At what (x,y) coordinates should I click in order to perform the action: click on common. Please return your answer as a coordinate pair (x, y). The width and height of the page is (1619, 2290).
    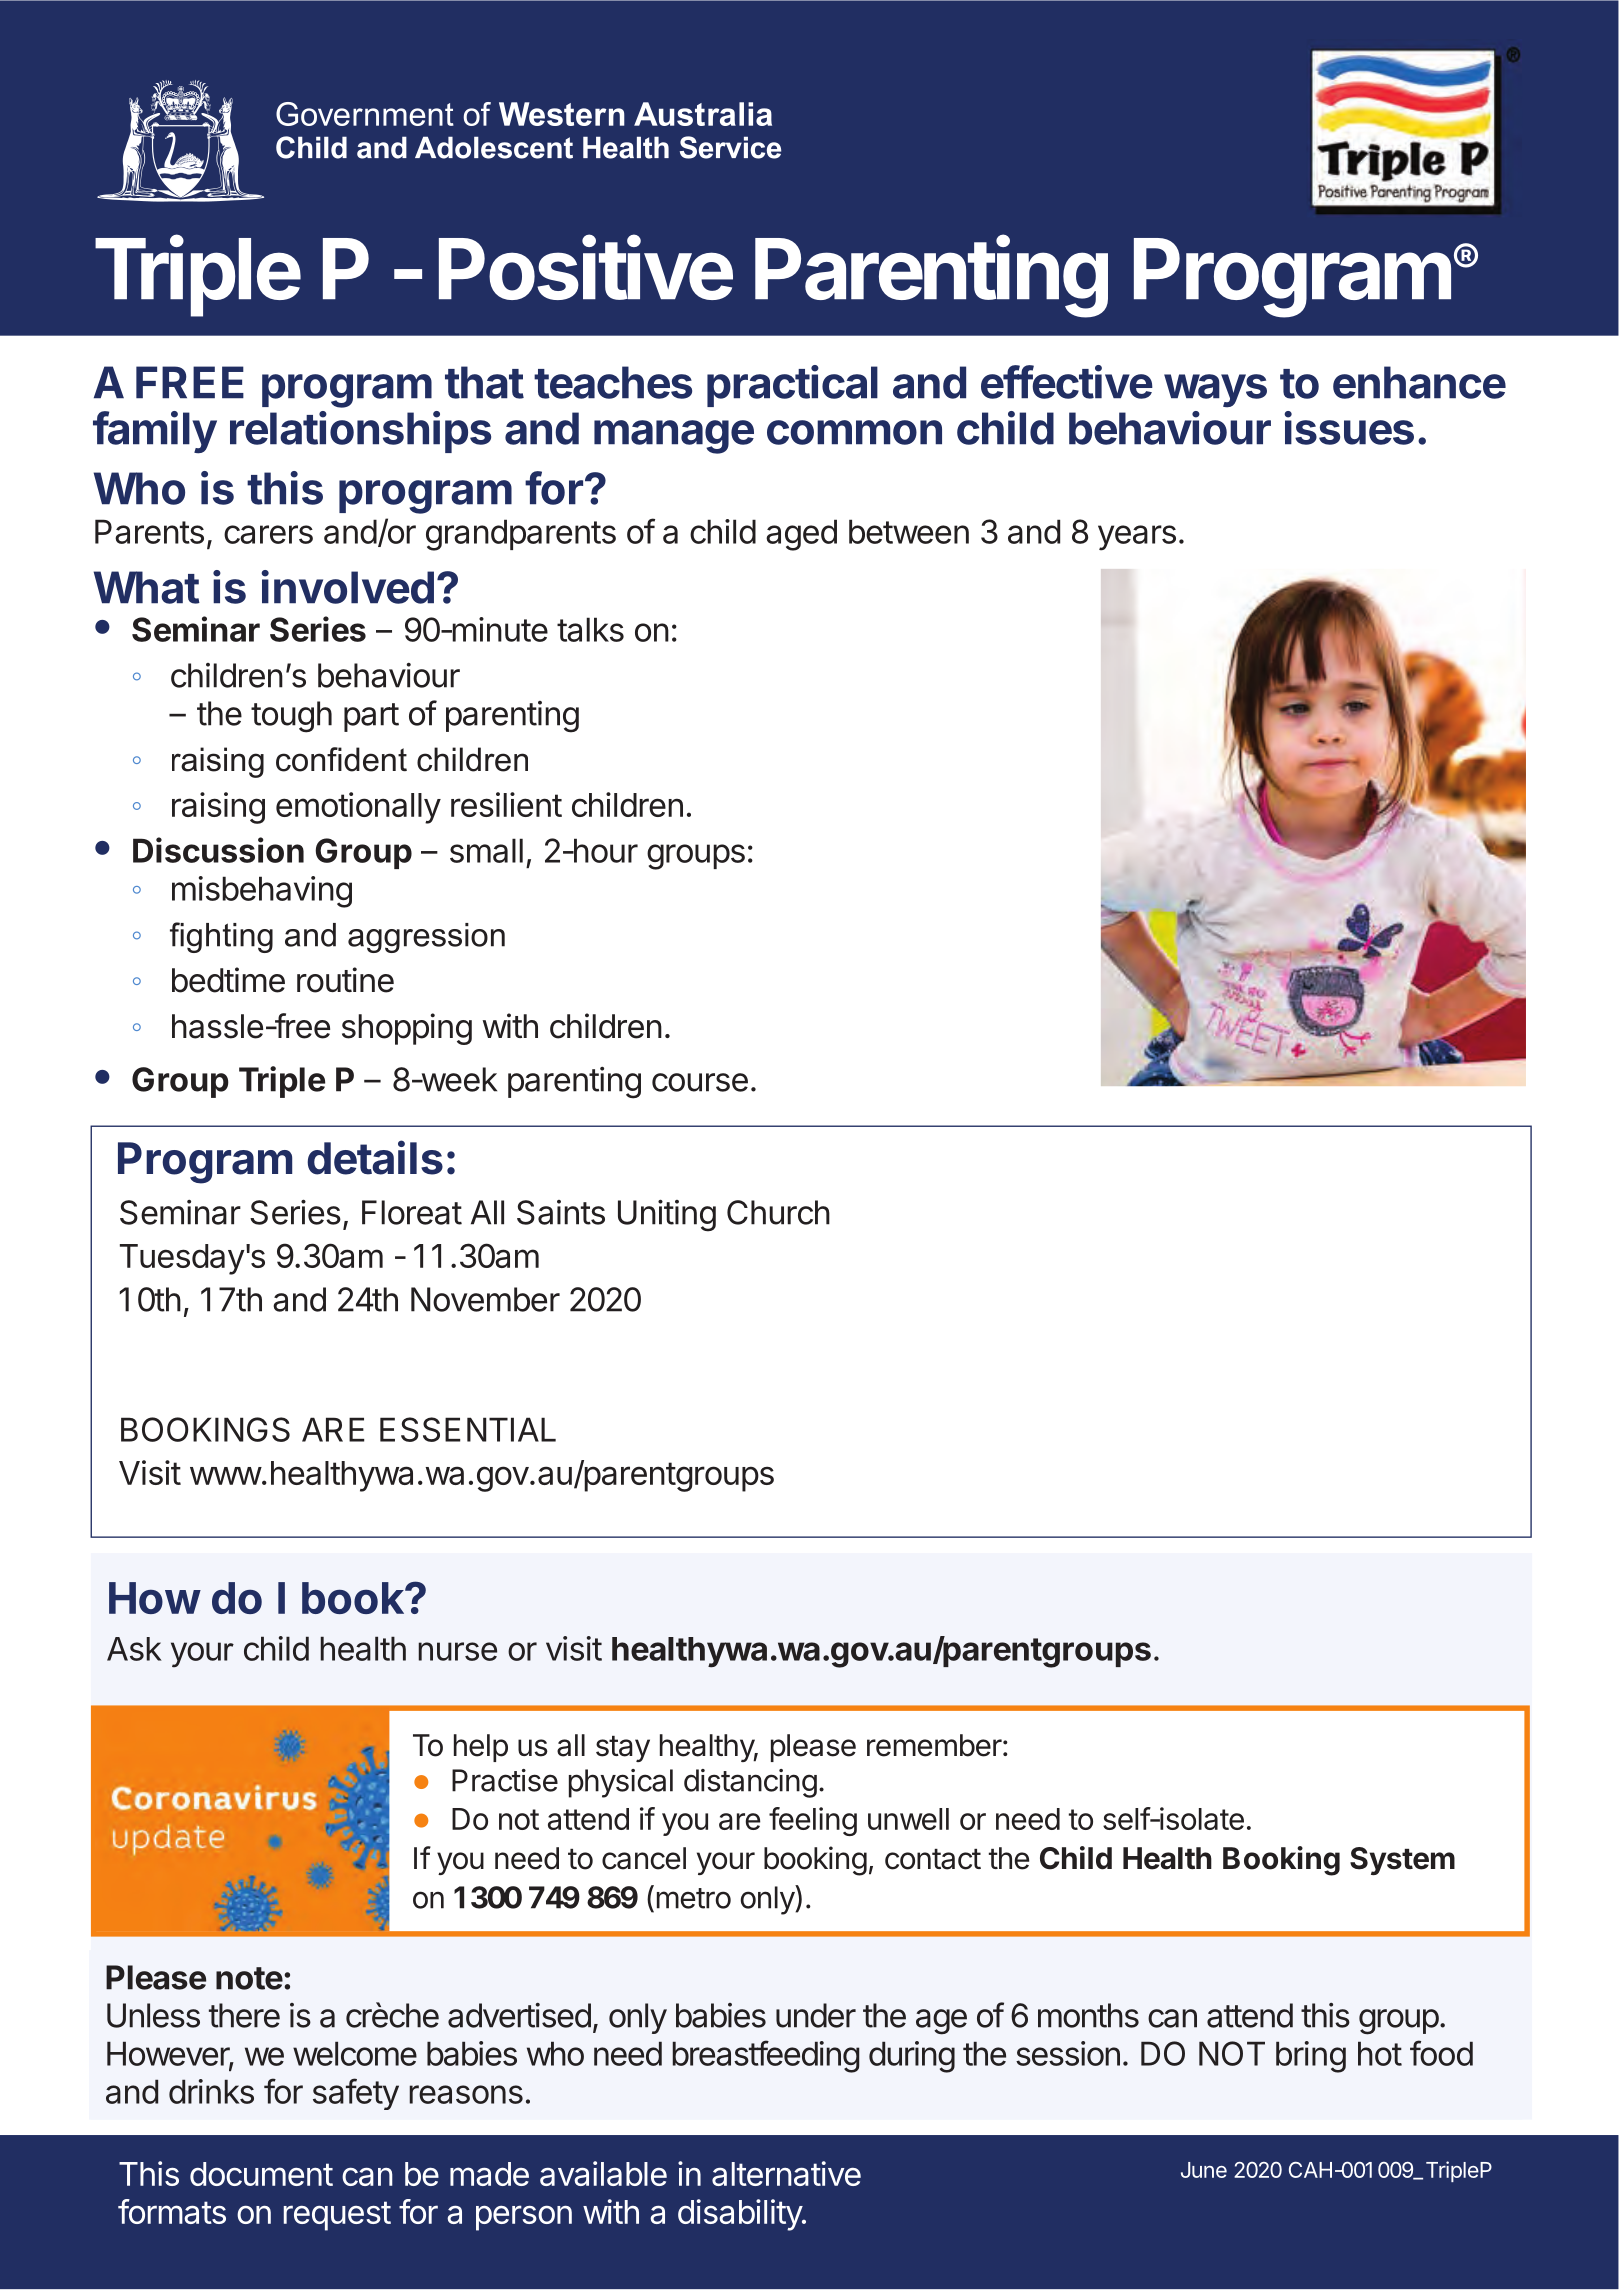
    Looking at the image, I should click on (854, 432).
